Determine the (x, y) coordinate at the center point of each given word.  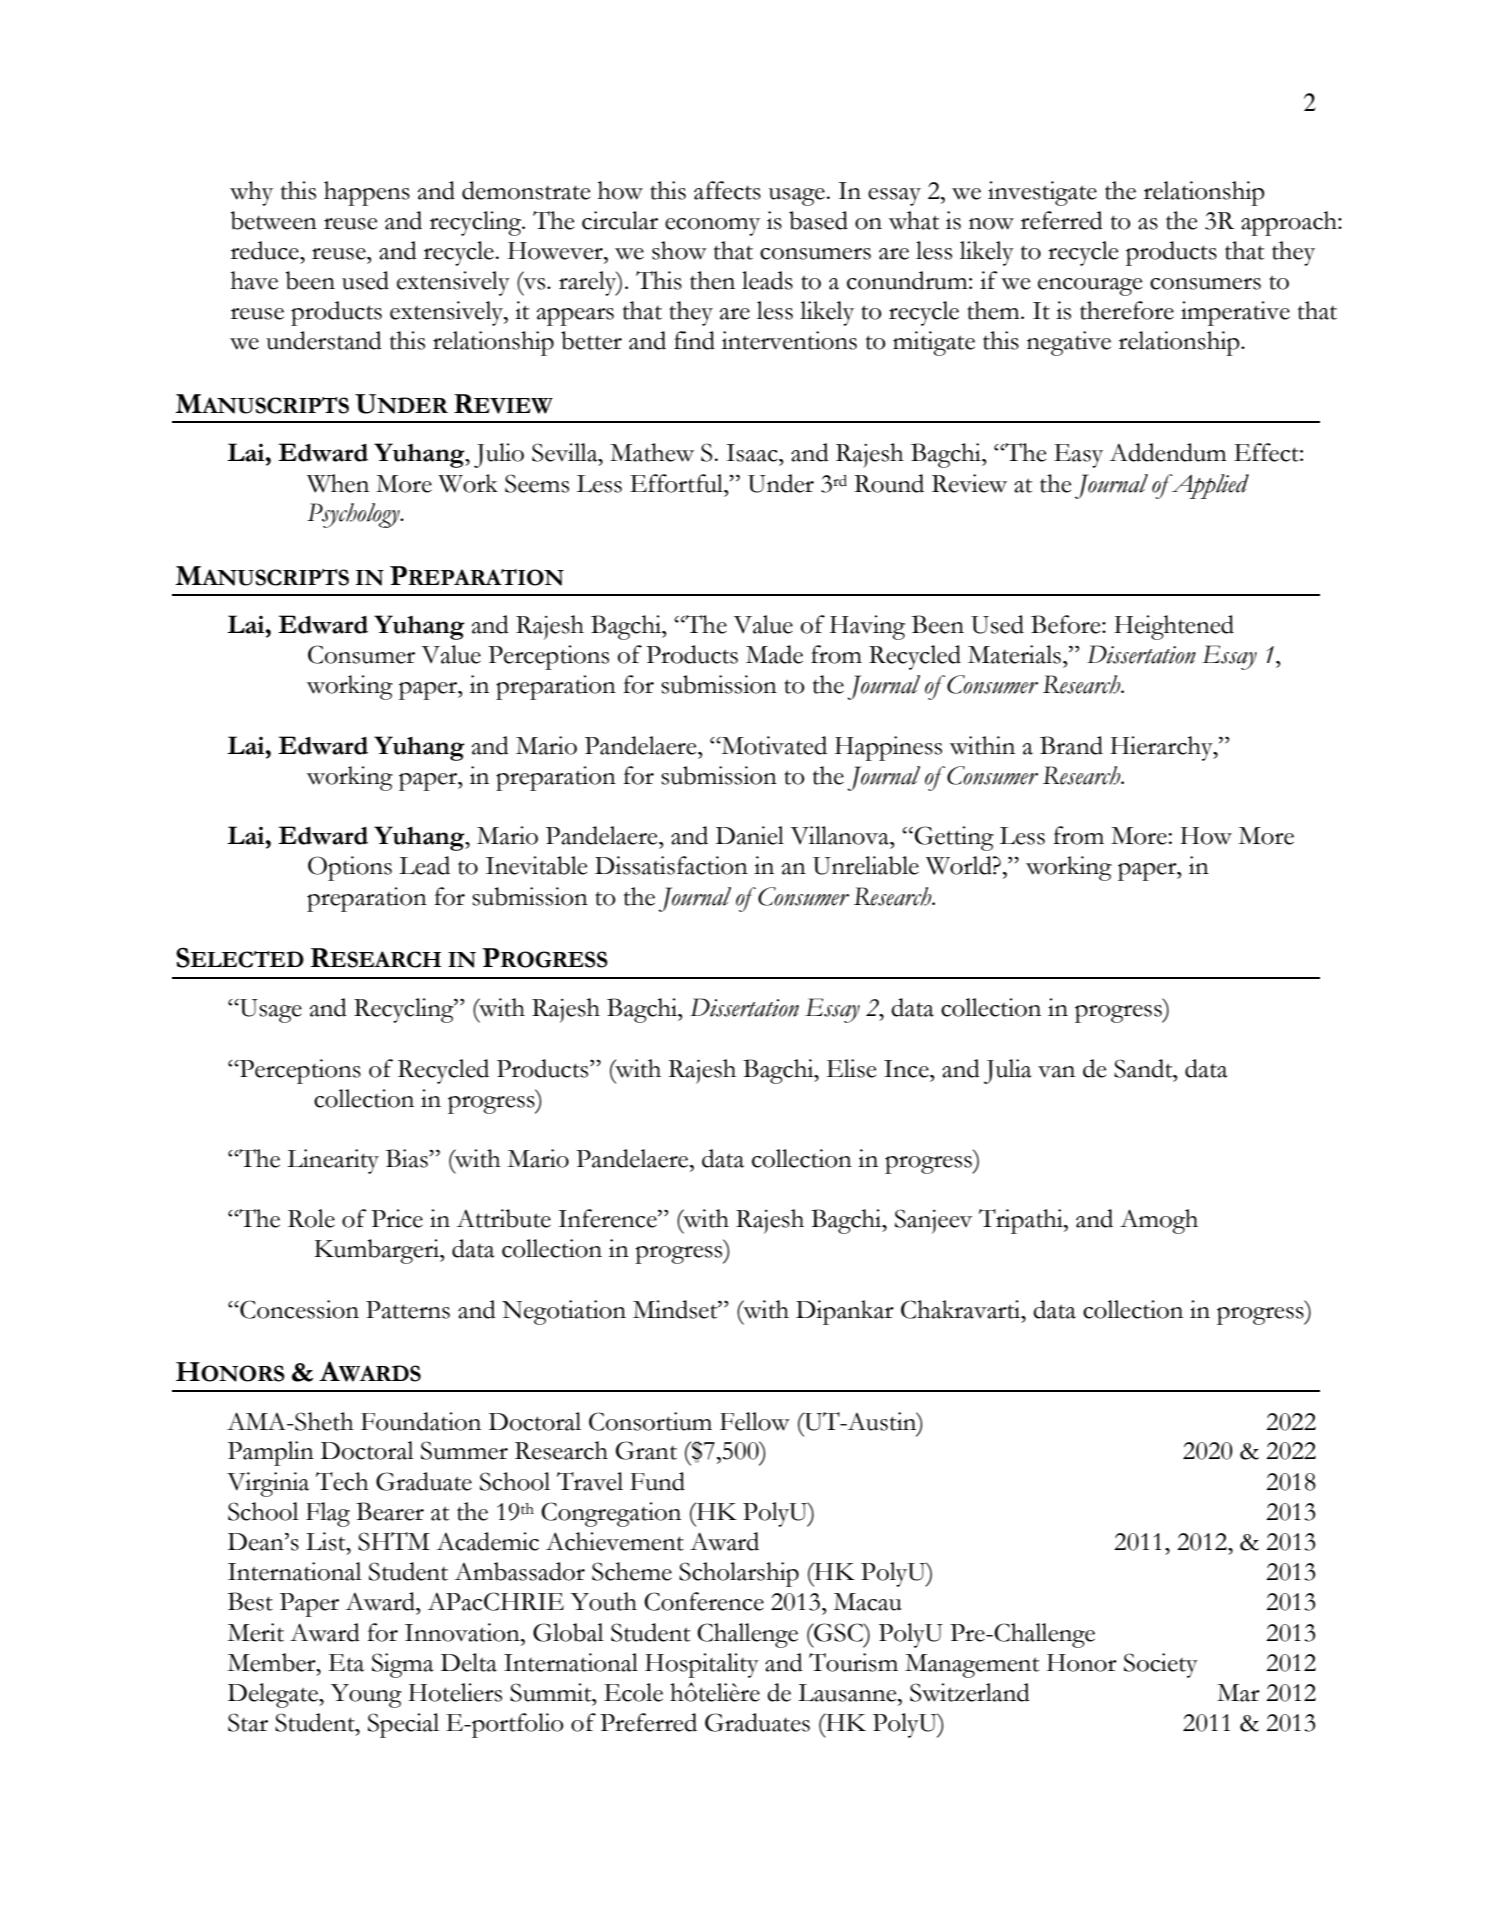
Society (1161, 1665)
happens (367, 193)
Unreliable (866, 865)
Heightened (1174, 627)
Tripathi (1022, 1221)
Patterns (408, 1310)
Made (774, 654)
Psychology (354, 515)
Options (350, 868)
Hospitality (702, 1665)
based (818, 220)
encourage (1090, 287)
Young (366, 1696)
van (1056, 1072)
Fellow (755, 1421)
